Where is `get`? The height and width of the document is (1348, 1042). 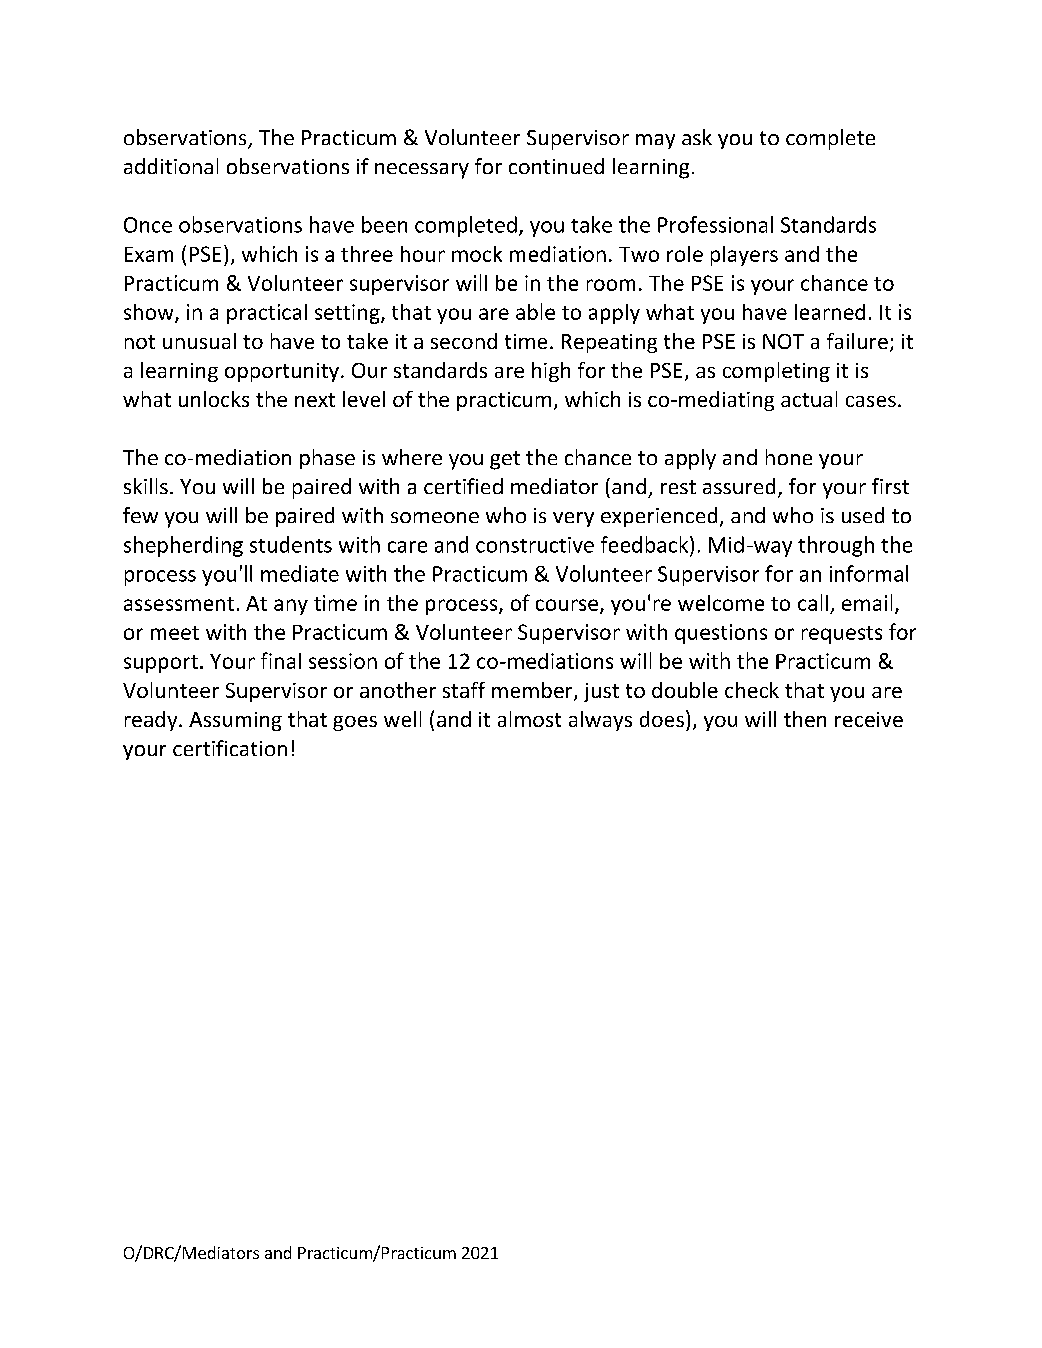
get is located at coordinates (505, 460).
